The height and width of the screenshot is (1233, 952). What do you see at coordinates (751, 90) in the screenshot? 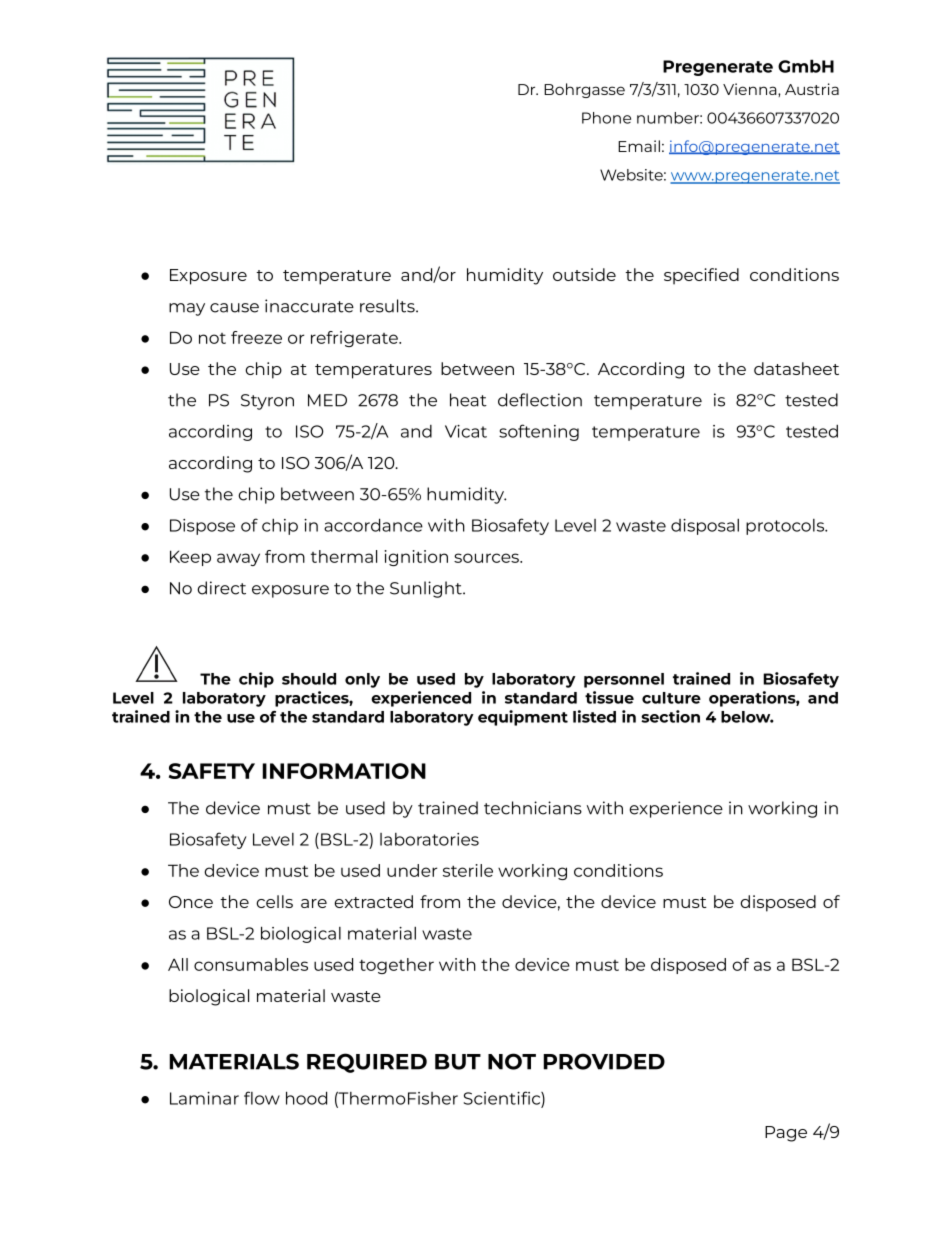
I see `Vienna` at bounding box center [751, 90].
